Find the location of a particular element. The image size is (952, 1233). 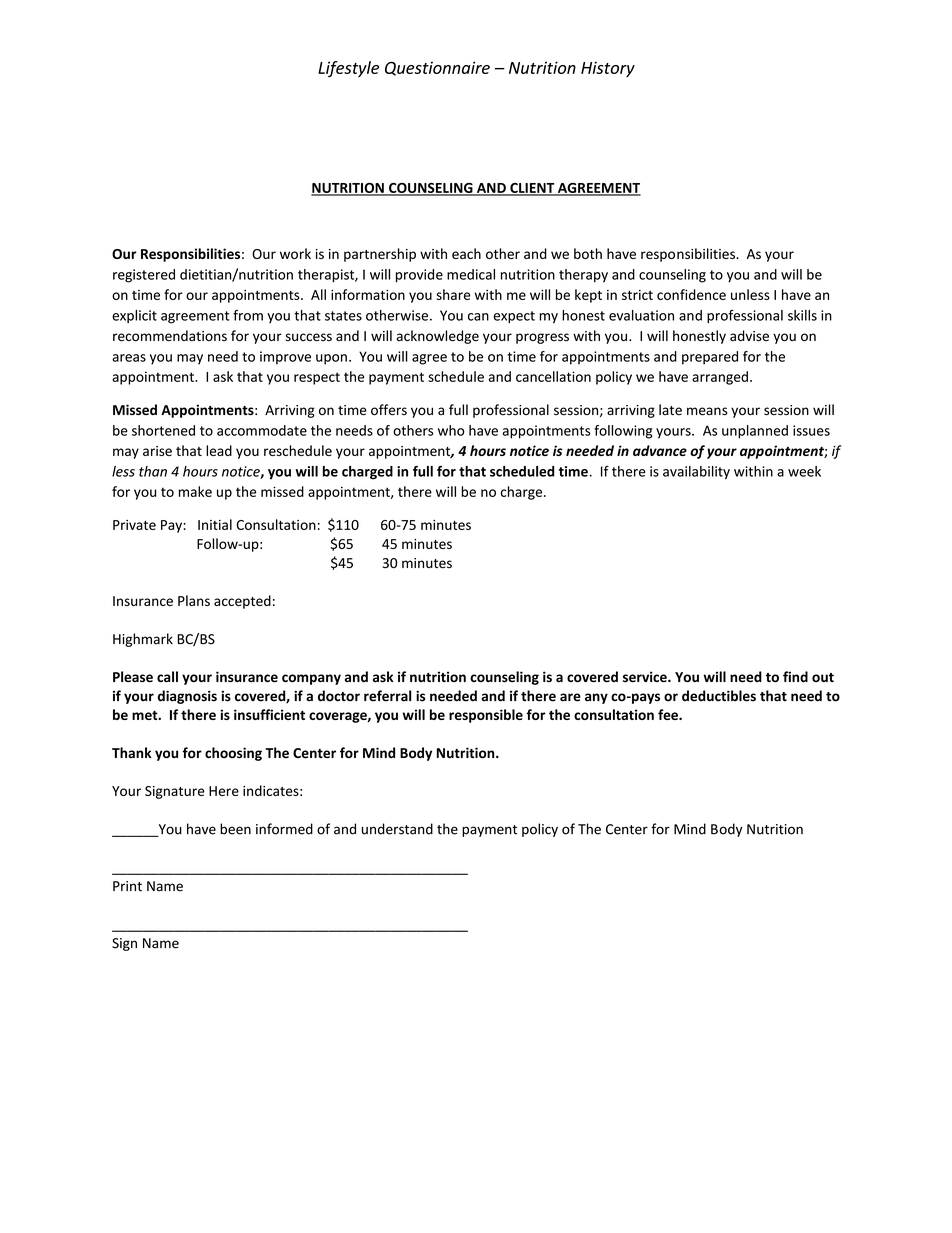

understand is located at coordinates (397, 829).
